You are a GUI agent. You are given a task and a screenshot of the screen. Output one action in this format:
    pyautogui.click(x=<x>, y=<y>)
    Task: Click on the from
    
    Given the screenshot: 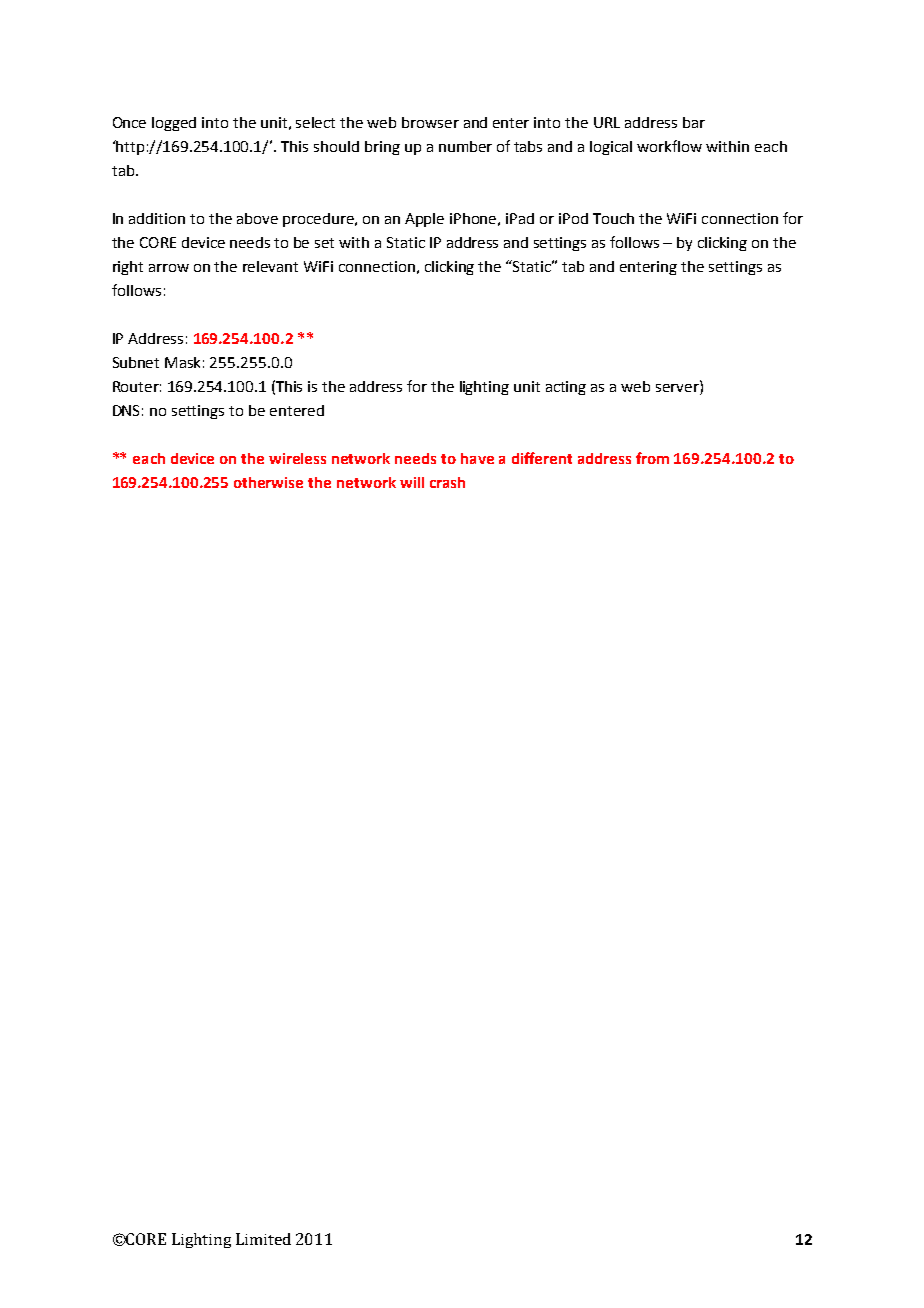 What is the action you would take?
    pyautogui.click(x=652, y=458)
